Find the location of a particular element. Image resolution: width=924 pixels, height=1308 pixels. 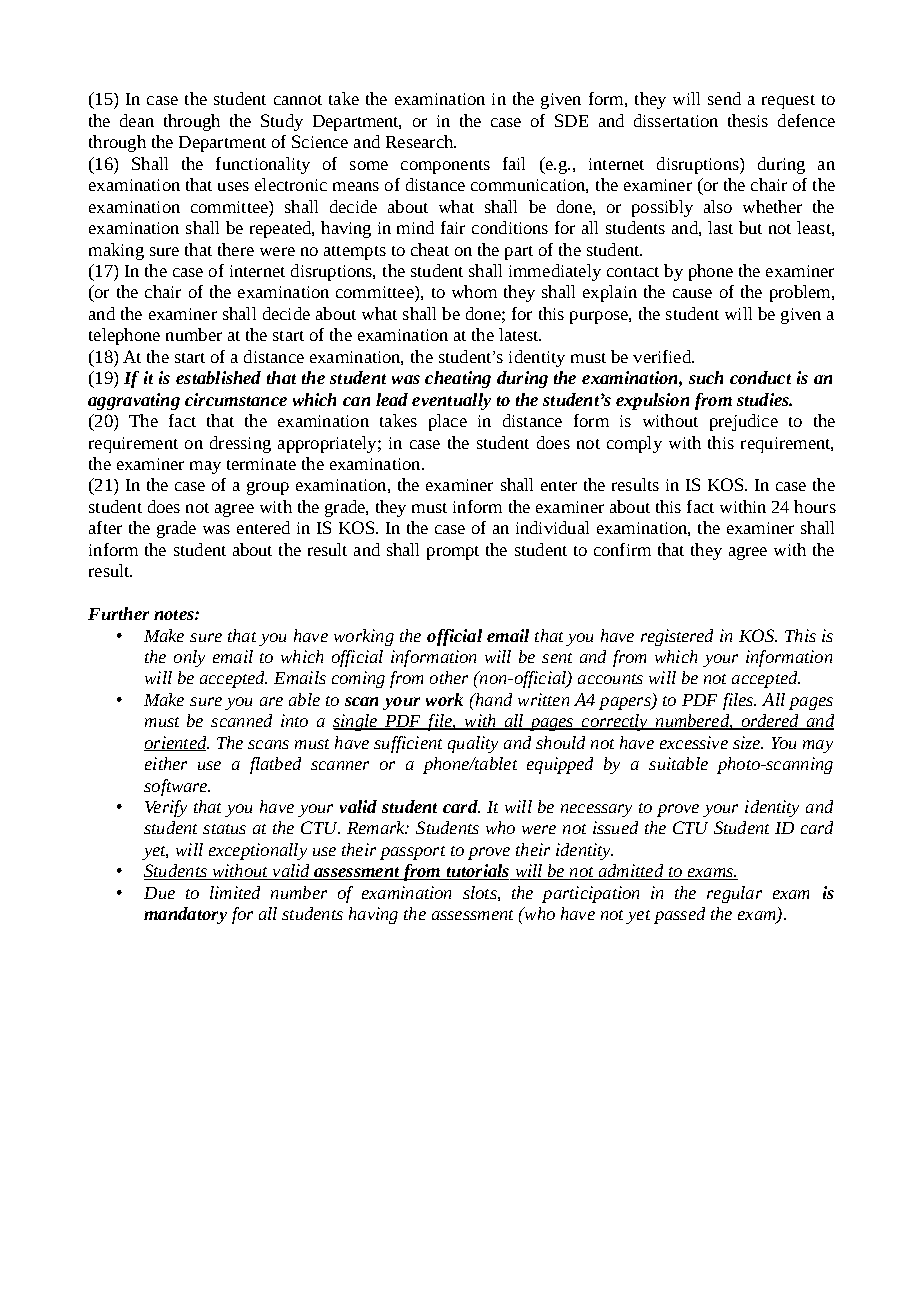

Research is located at coordinates (420, 141).
